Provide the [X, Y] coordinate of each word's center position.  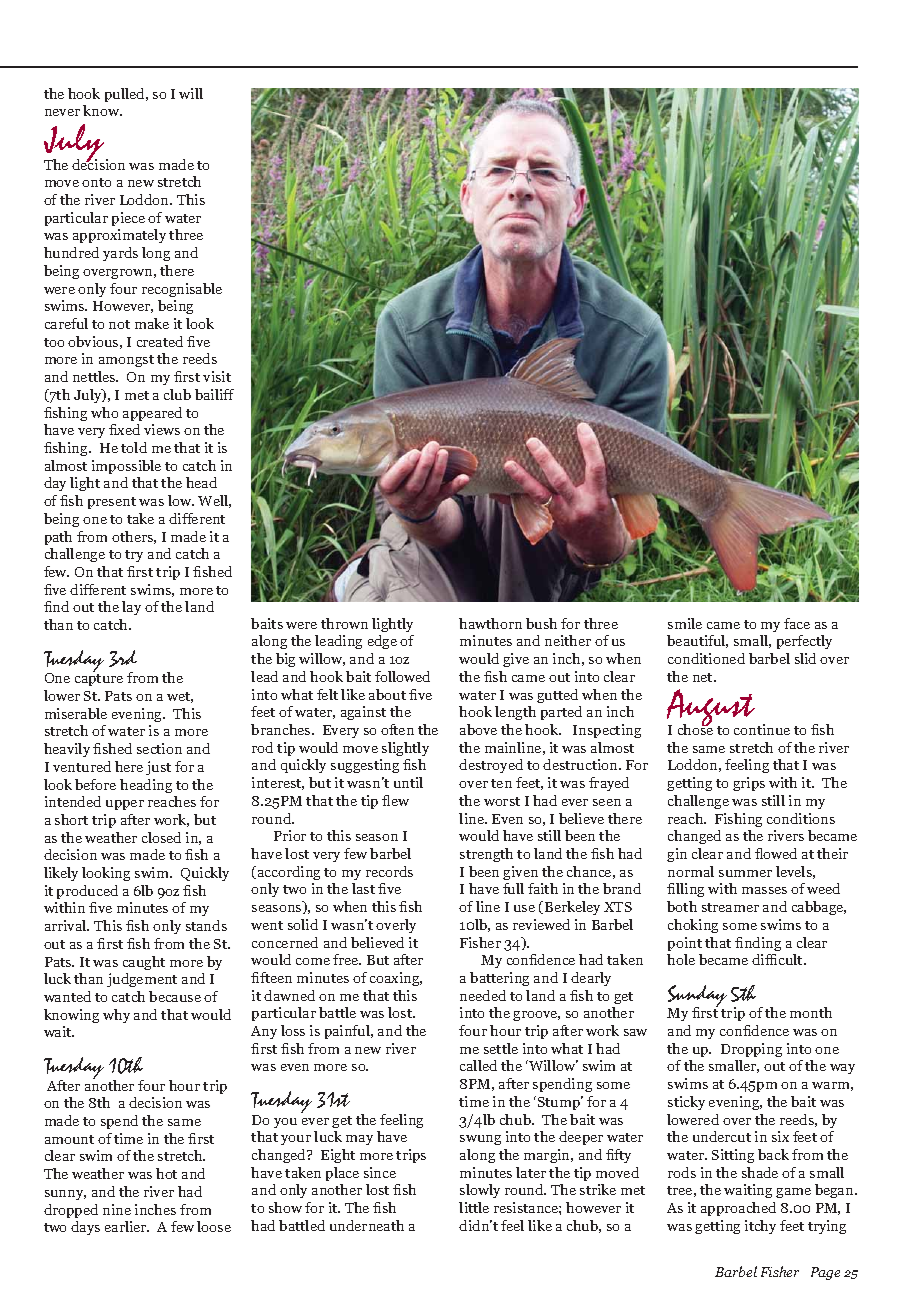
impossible [126, 467]
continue [762, 729]
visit [217, 376]
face [797, 623]
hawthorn [490, 623]
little [474, 1207]
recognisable [182, 290]
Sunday [697, 997]
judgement [142, 980]
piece [128, 219]
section [159, 748]
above [478, 729]
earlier [127, 1226]
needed [483, 995]
